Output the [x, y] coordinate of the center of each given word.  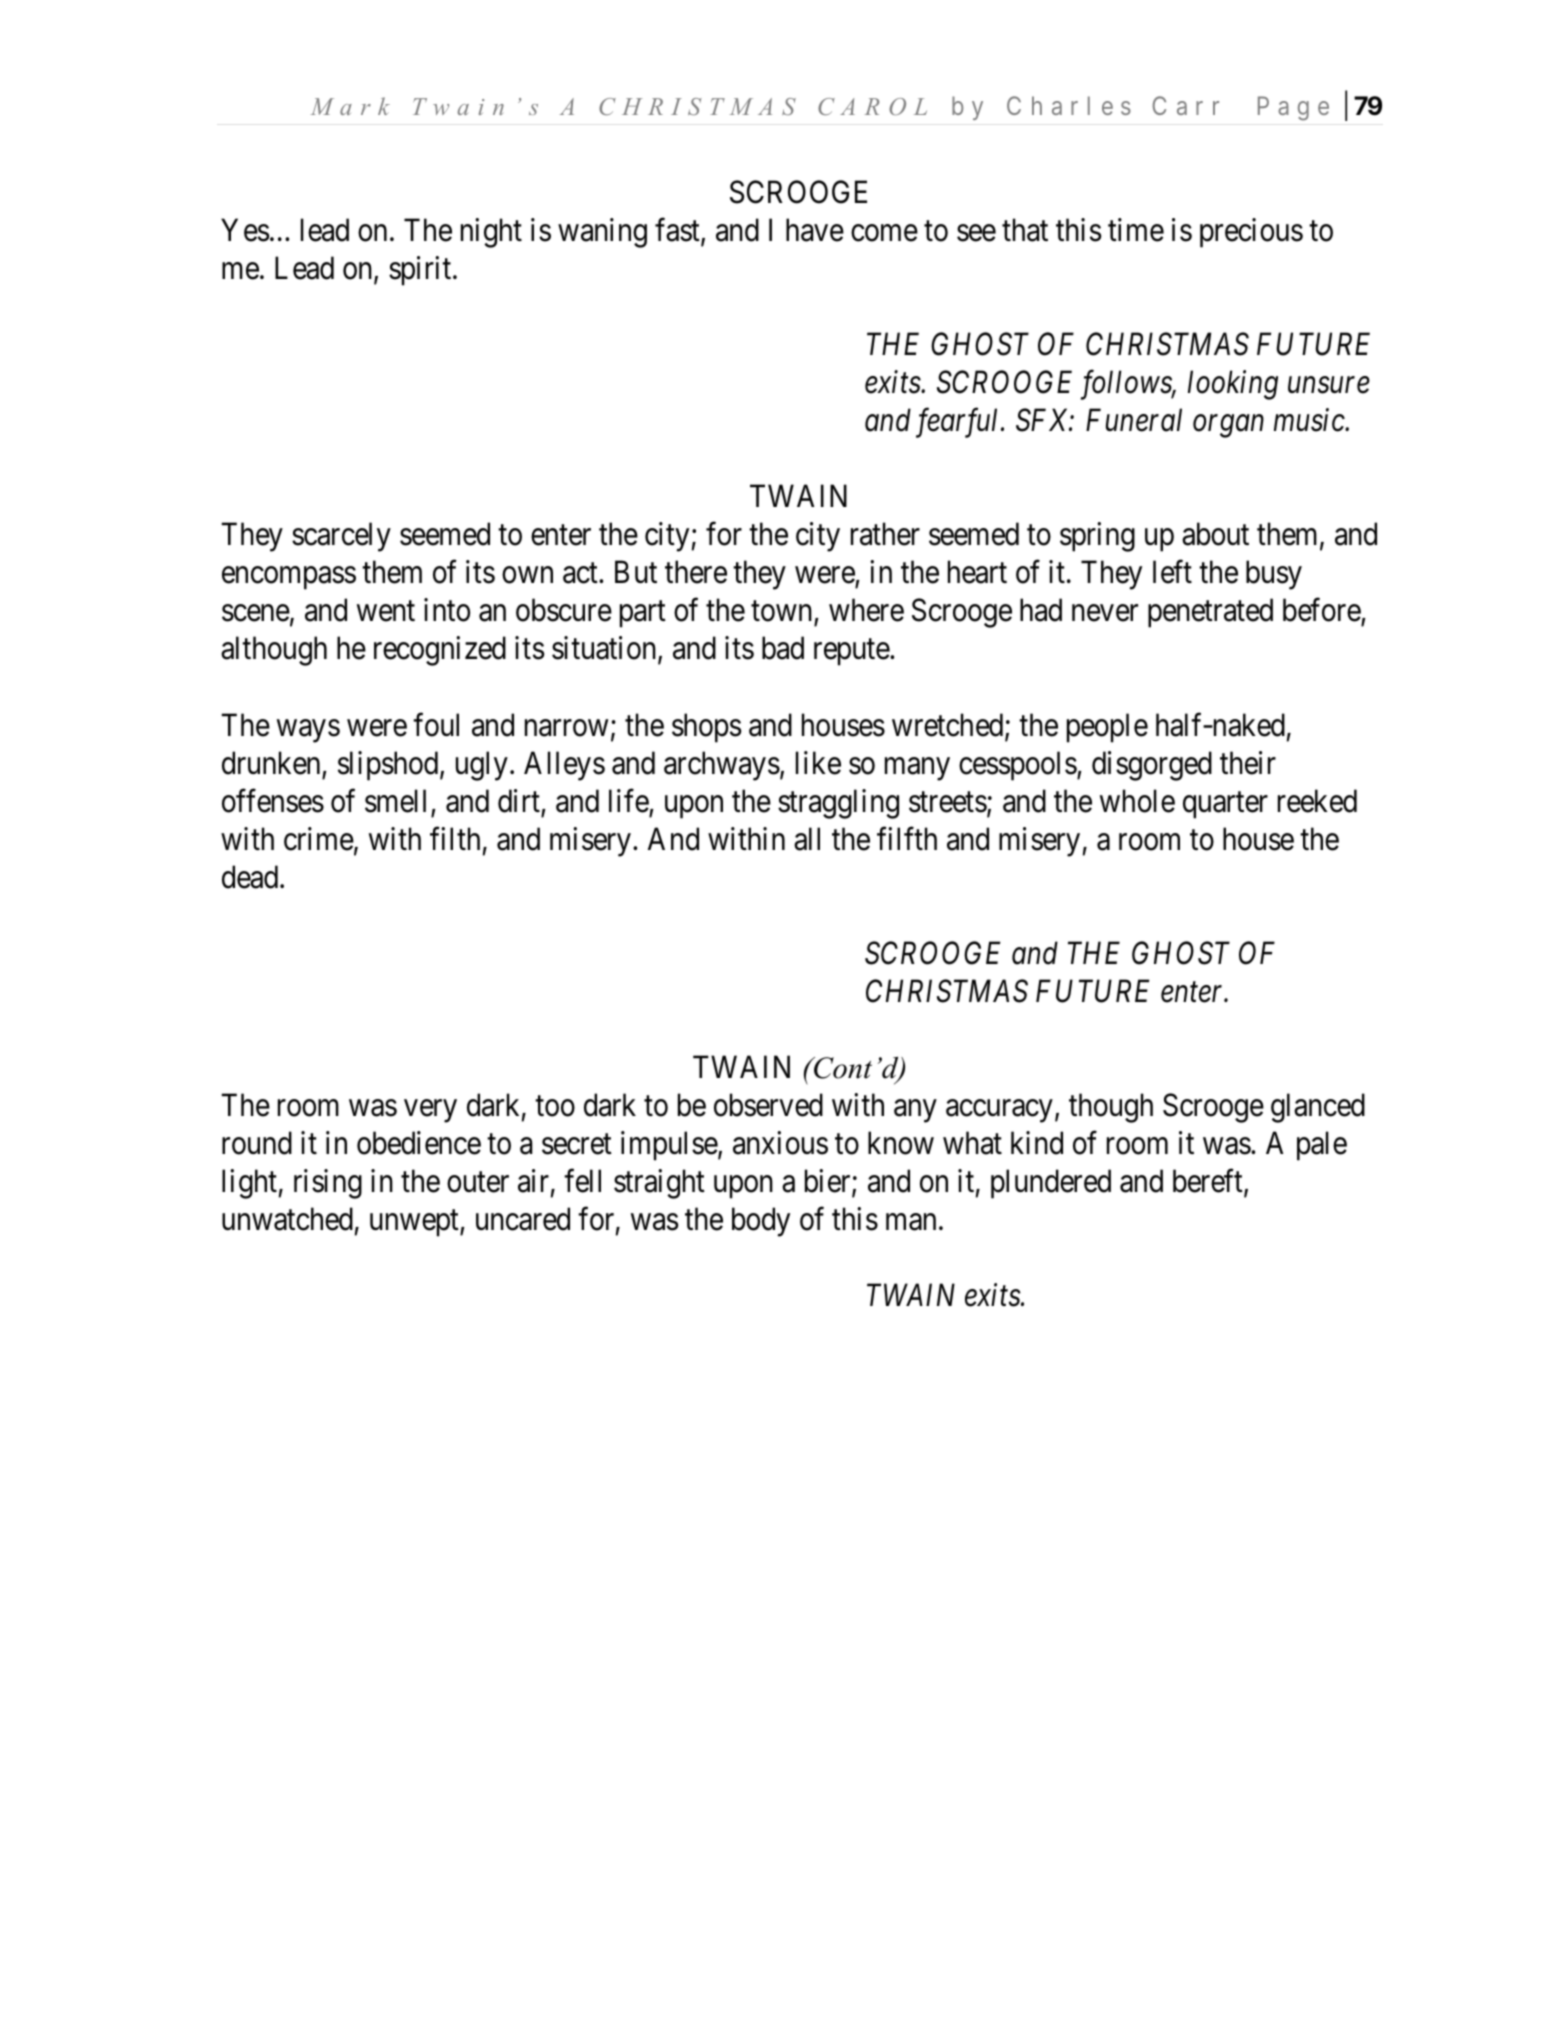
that [1025, 230]
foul [436, 725]
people [1107, 728]
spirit [421, 271]
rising [328, 1184]
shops [706, 728]
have [815, 230]
